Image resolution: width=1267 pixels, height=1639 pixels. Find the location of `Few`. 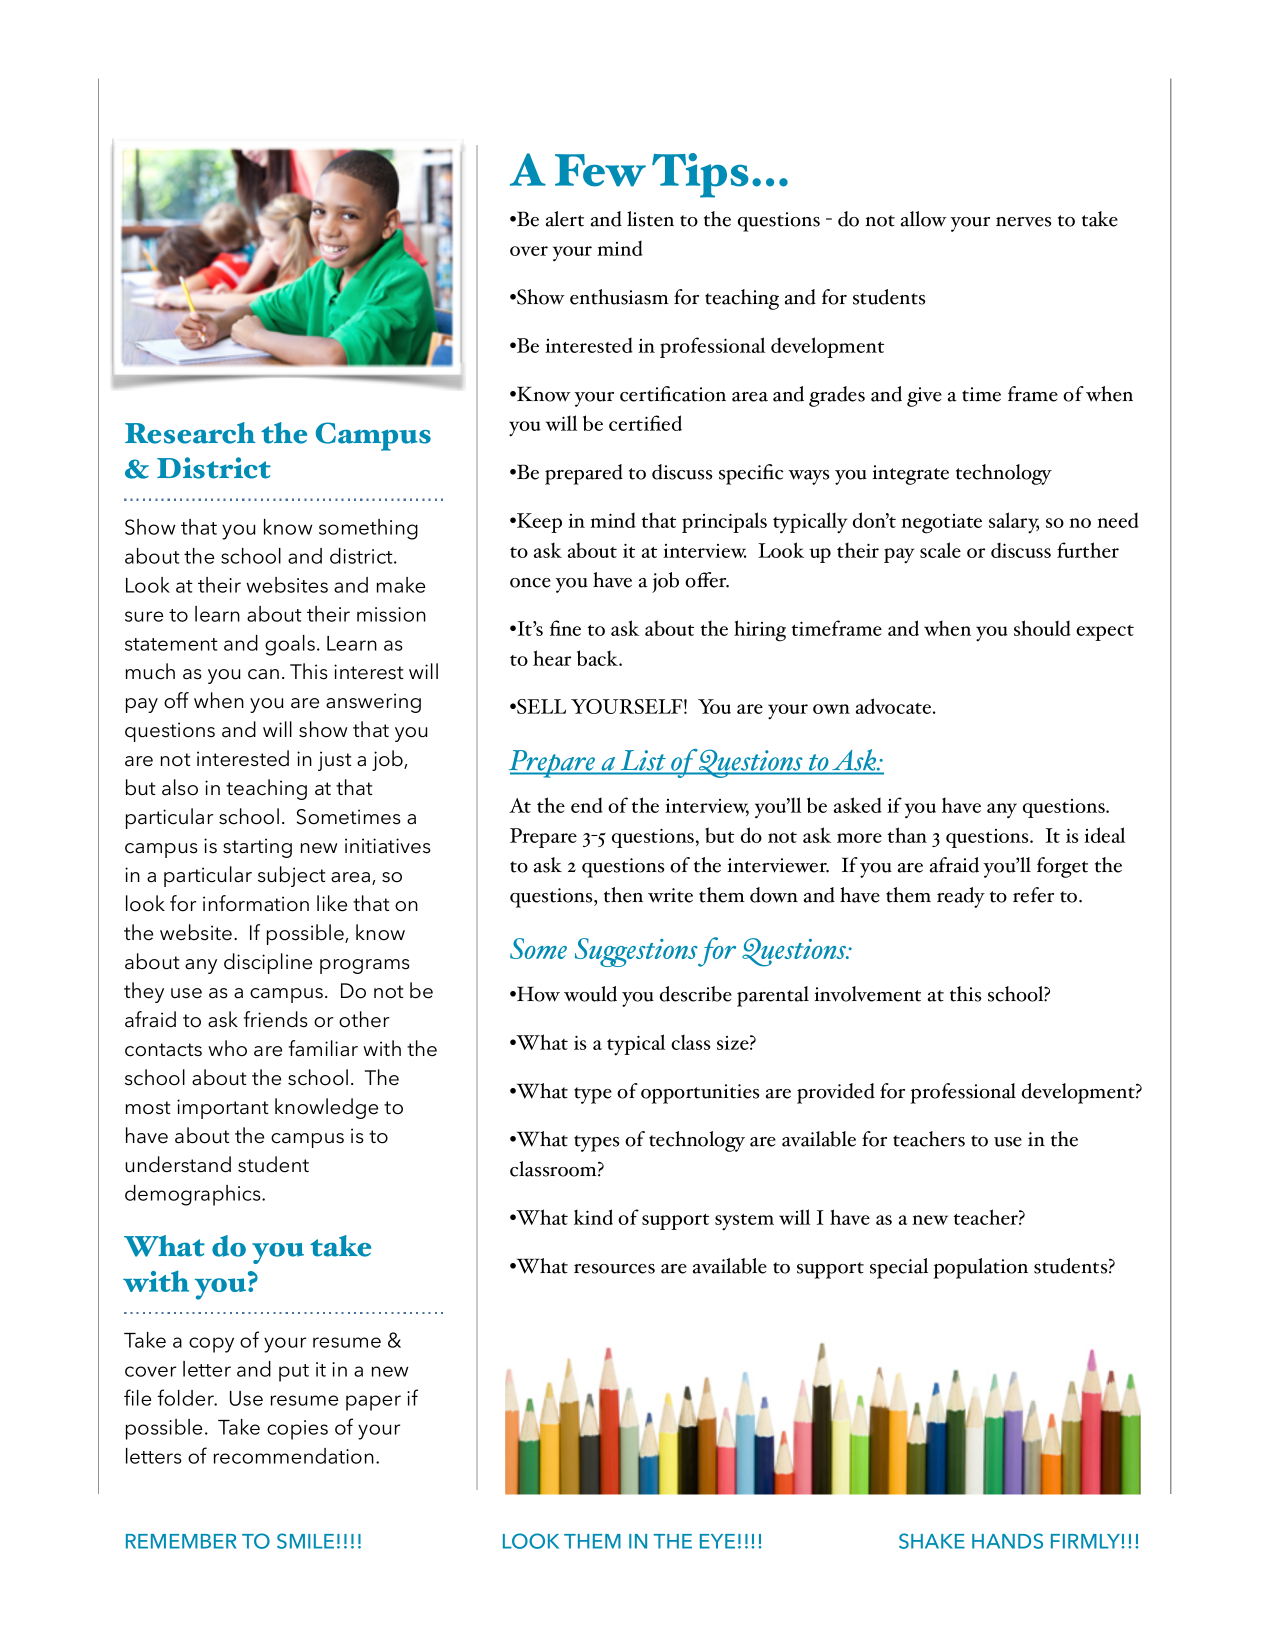

Few is located at coordinates (600, 170).
